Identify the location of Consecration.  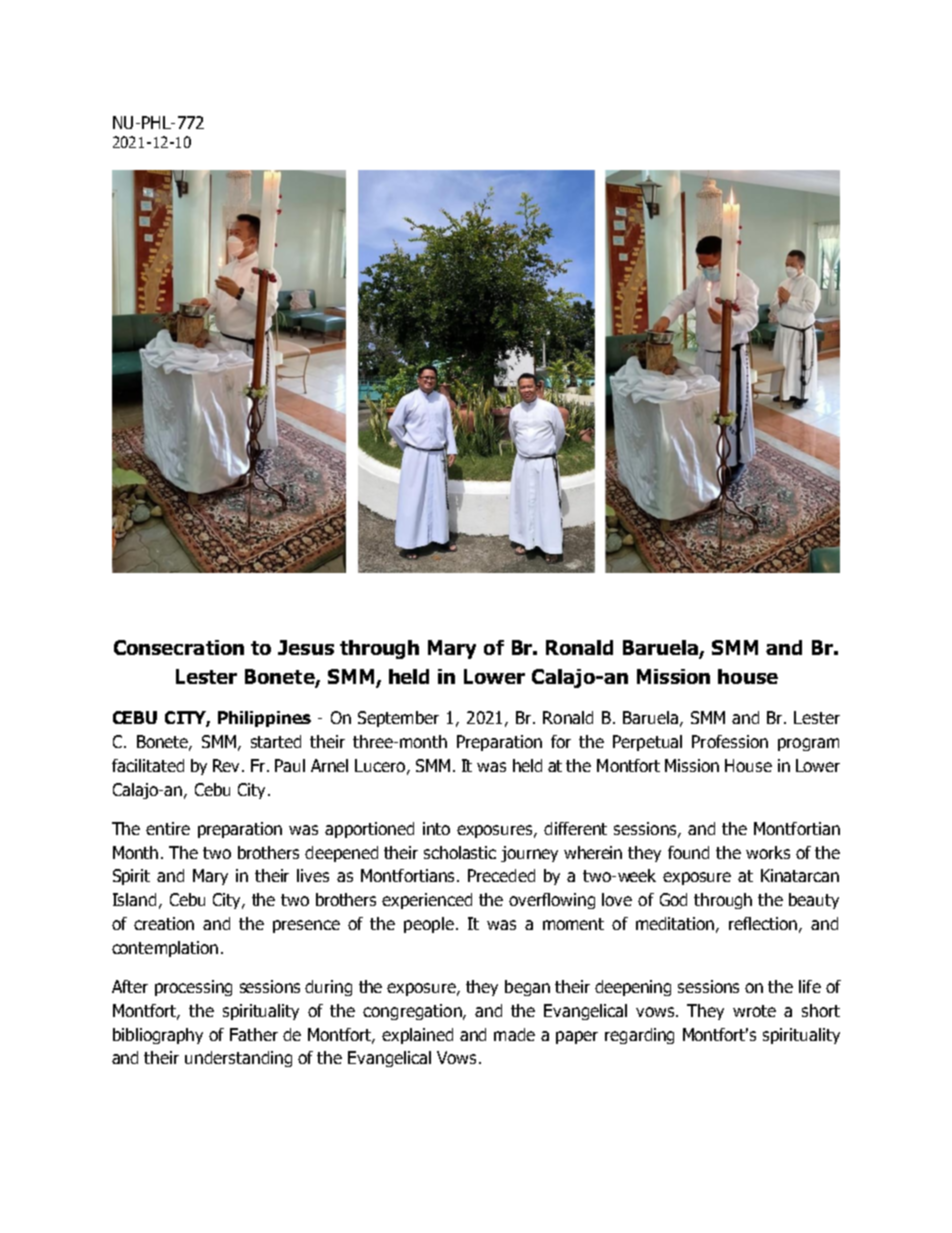
(179, 647).
